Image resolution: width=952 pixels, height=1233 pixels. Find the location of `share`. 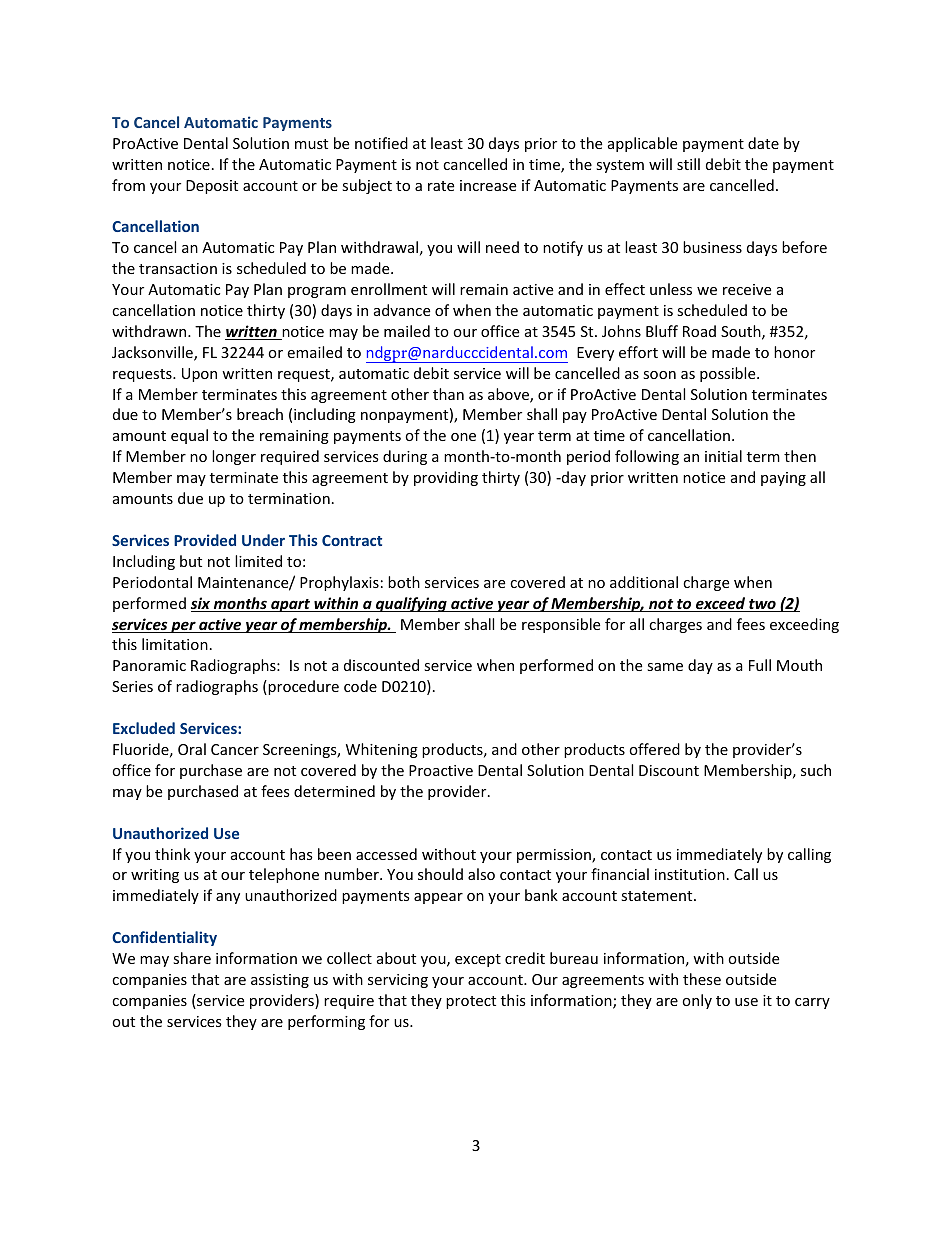

share is located at coordinates (192, 958).
